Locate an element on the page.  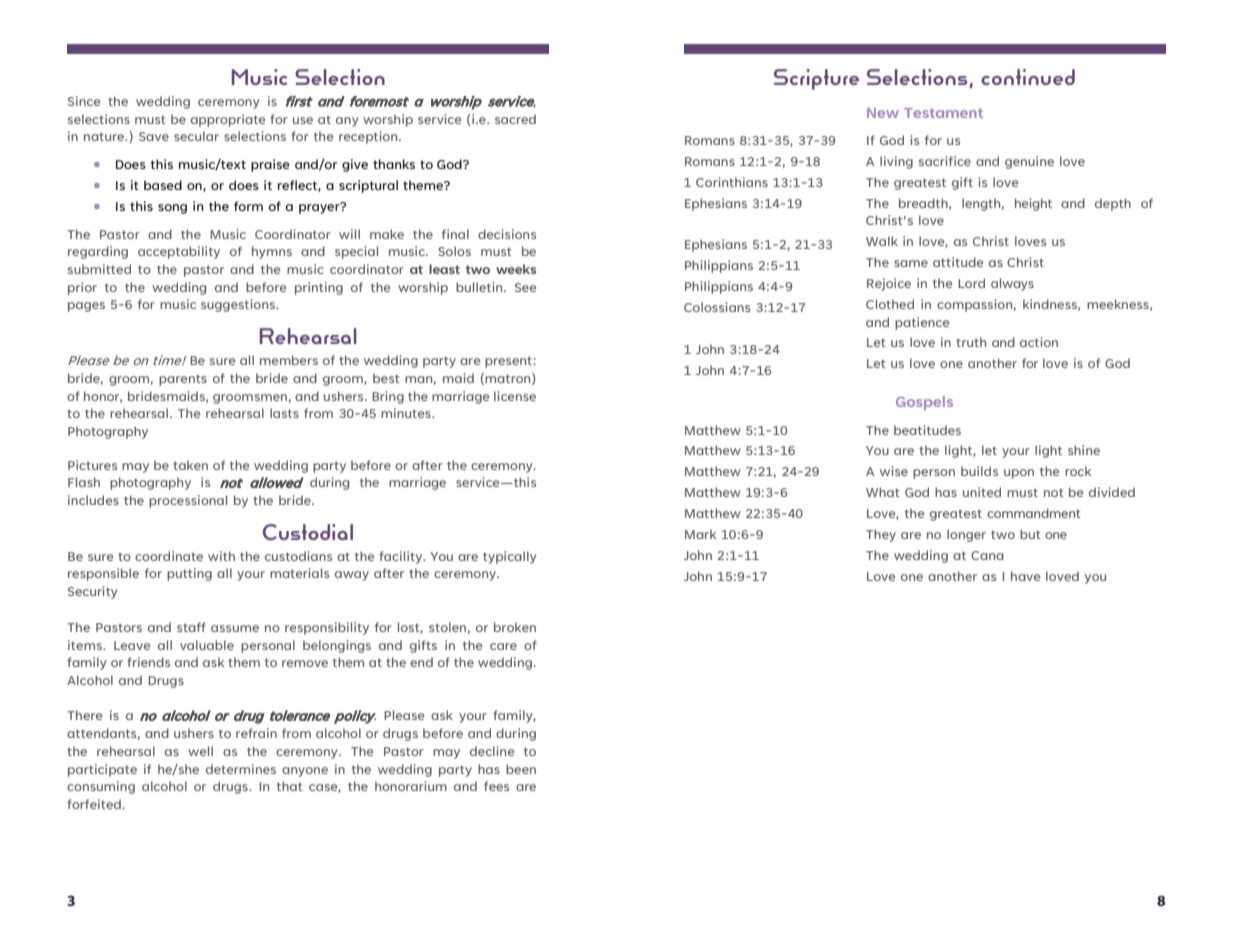
Cana is located at coordinates (987, 555).
